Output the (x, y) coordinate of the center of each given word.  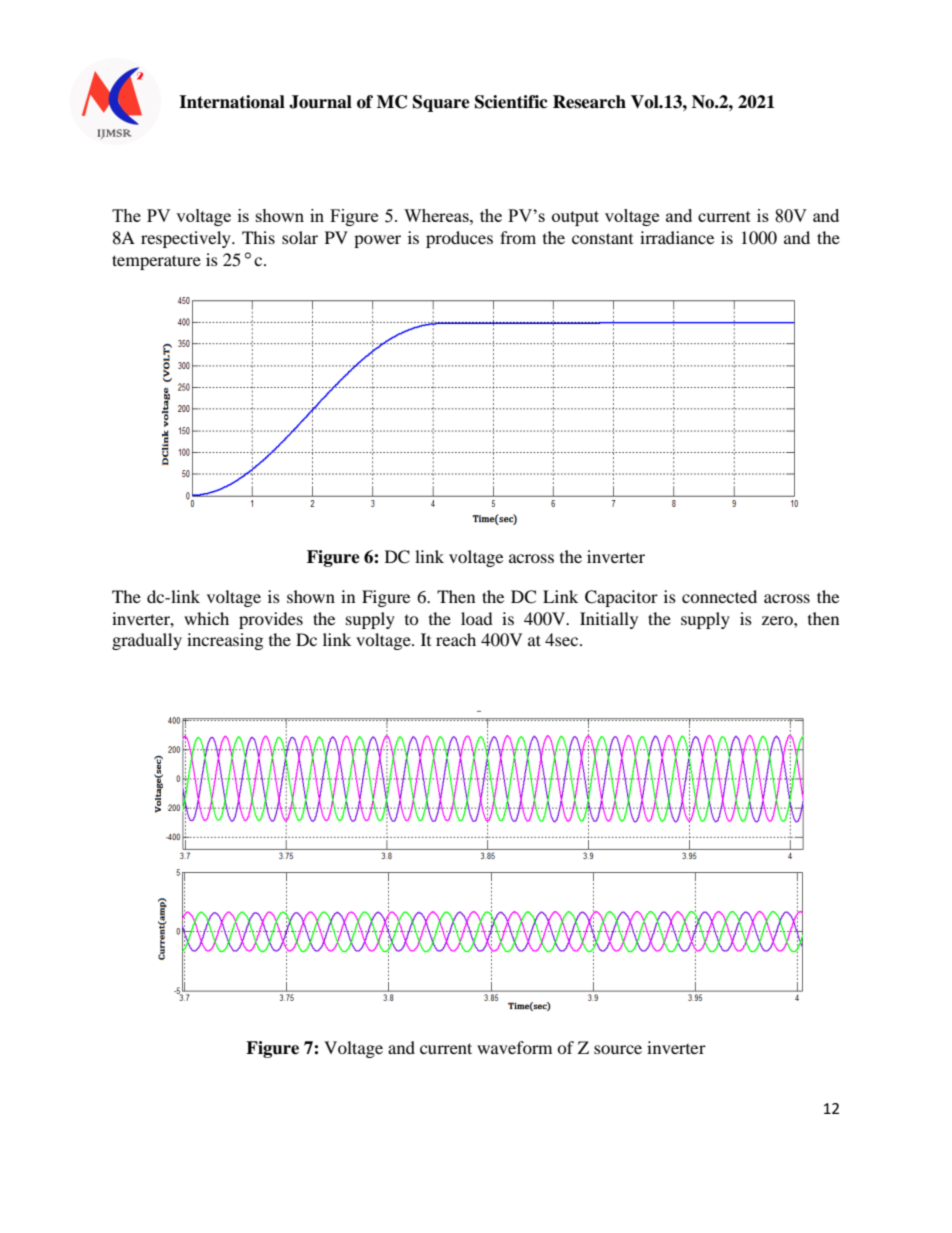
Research (589, 102)
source (618, 1049)
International (232, 102)
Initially (609, 620)
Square (441, 103)
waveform (514, 1047)
